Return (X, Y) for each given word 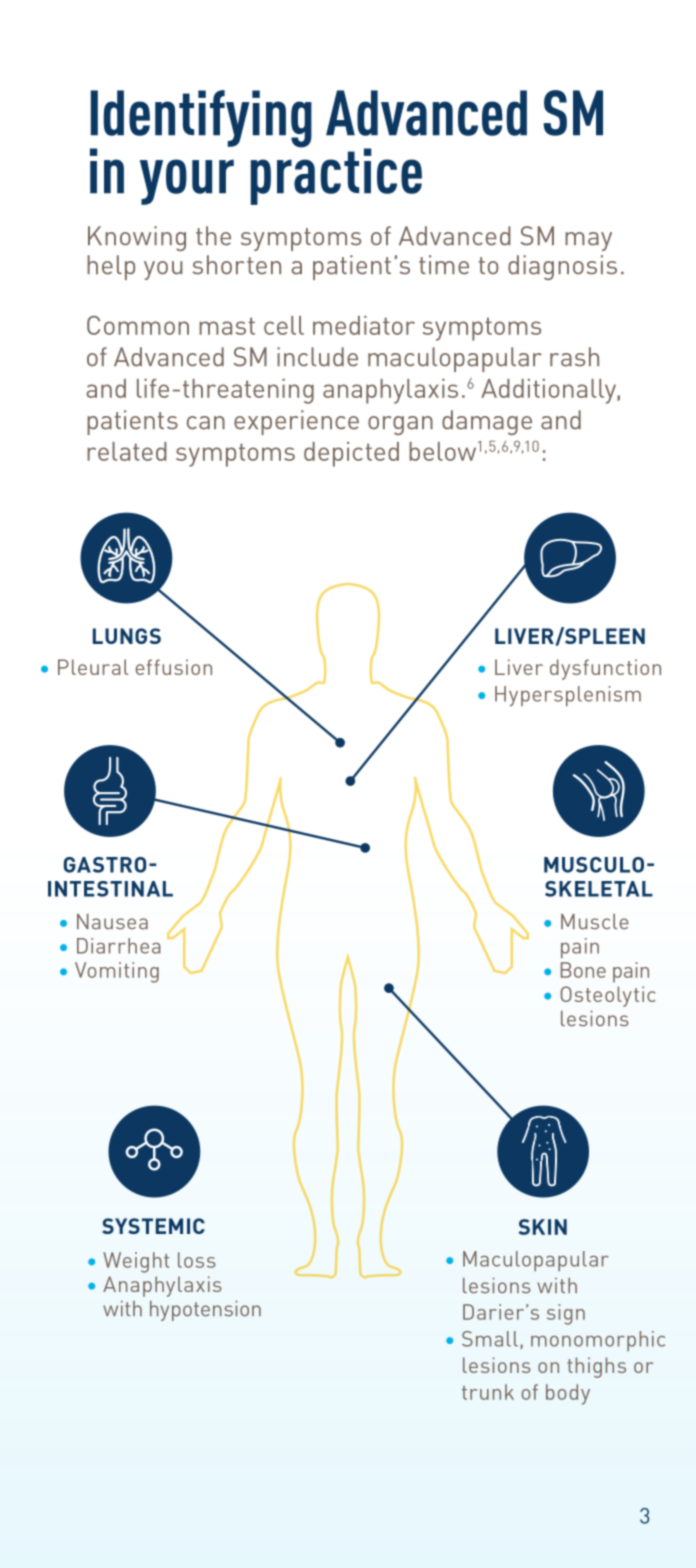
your (187, 182)
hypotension (205, 1311)
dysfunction (605, 669)
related (127, 451)
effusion (173, 667)
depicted (351, 454)
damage (487, 422)
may (588, 241)
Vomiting (117, 972)
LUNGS (127, 636)
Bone (583, 970)
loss (197, 1260)
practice (336, 175)
